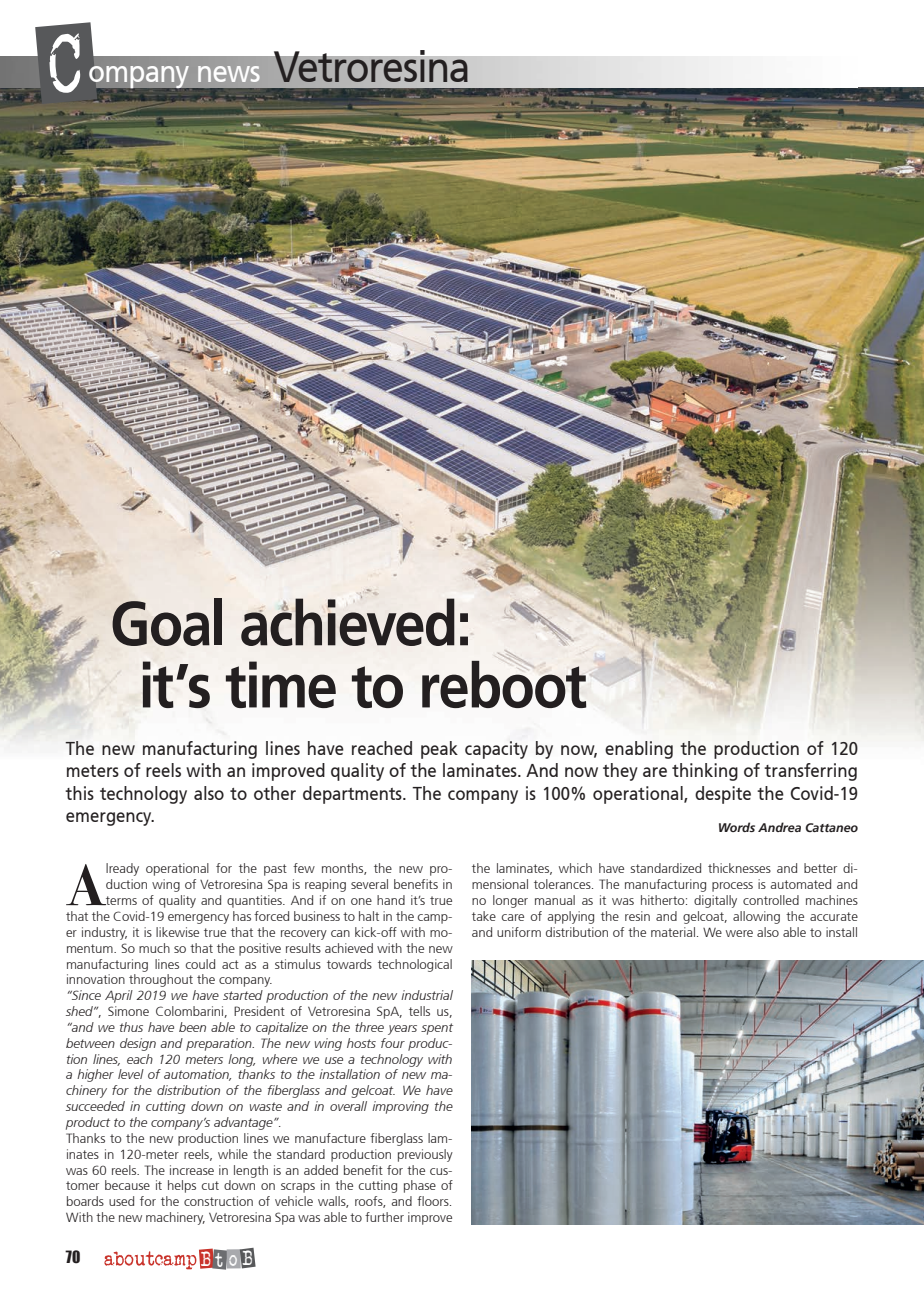  Describe the element at coordinates (79, 793) in the screenshot. I see `this` at that location.
